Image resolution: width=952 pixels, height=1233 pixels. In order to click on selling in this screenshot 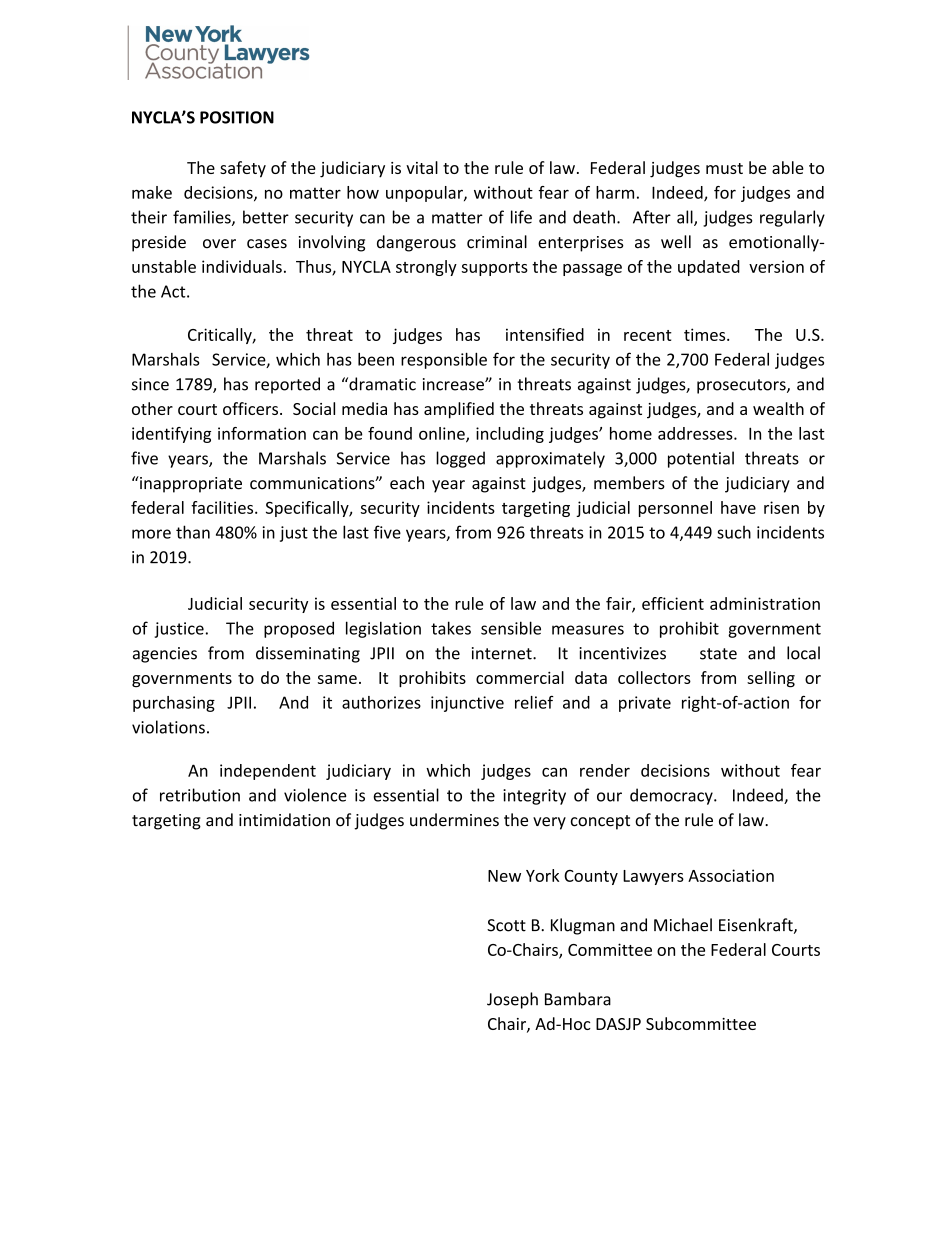, I will do `click(771, 679)`.
